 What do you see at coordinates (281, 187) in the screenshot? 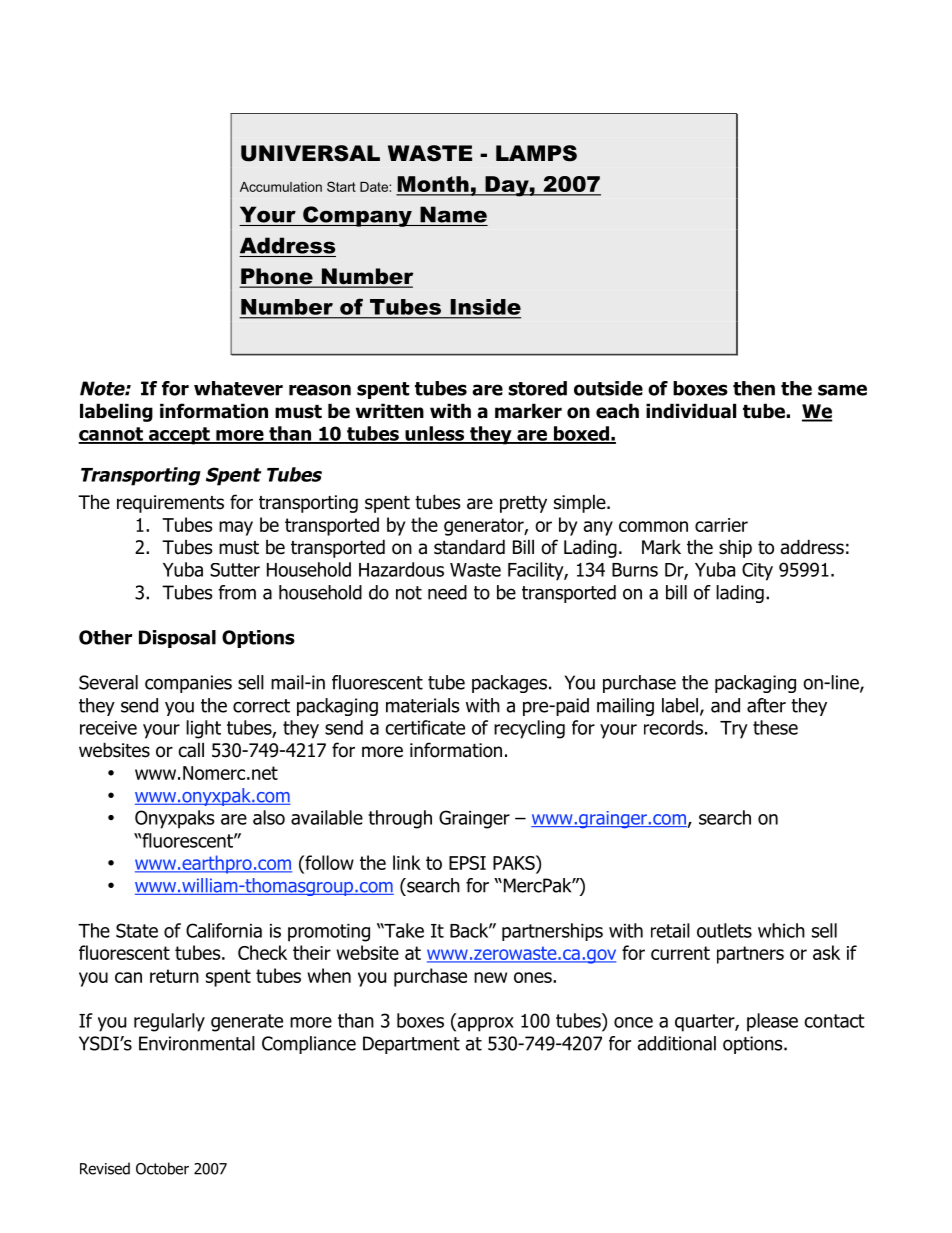
I see `Accumulation` at bounding box center [281, 187].
